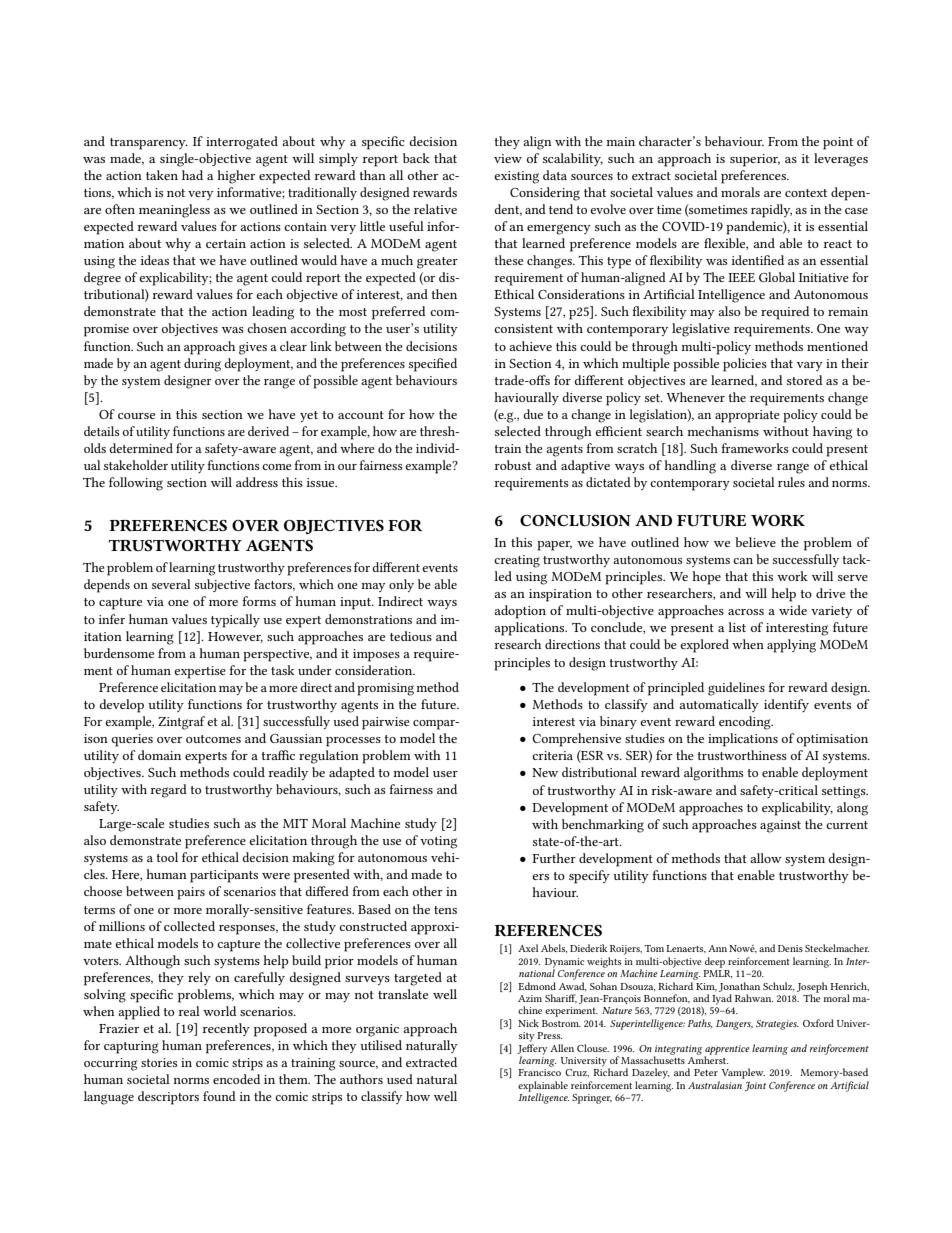 The image size is (952, 1233). I want to click on Jeffery, so click(532, 1050).
